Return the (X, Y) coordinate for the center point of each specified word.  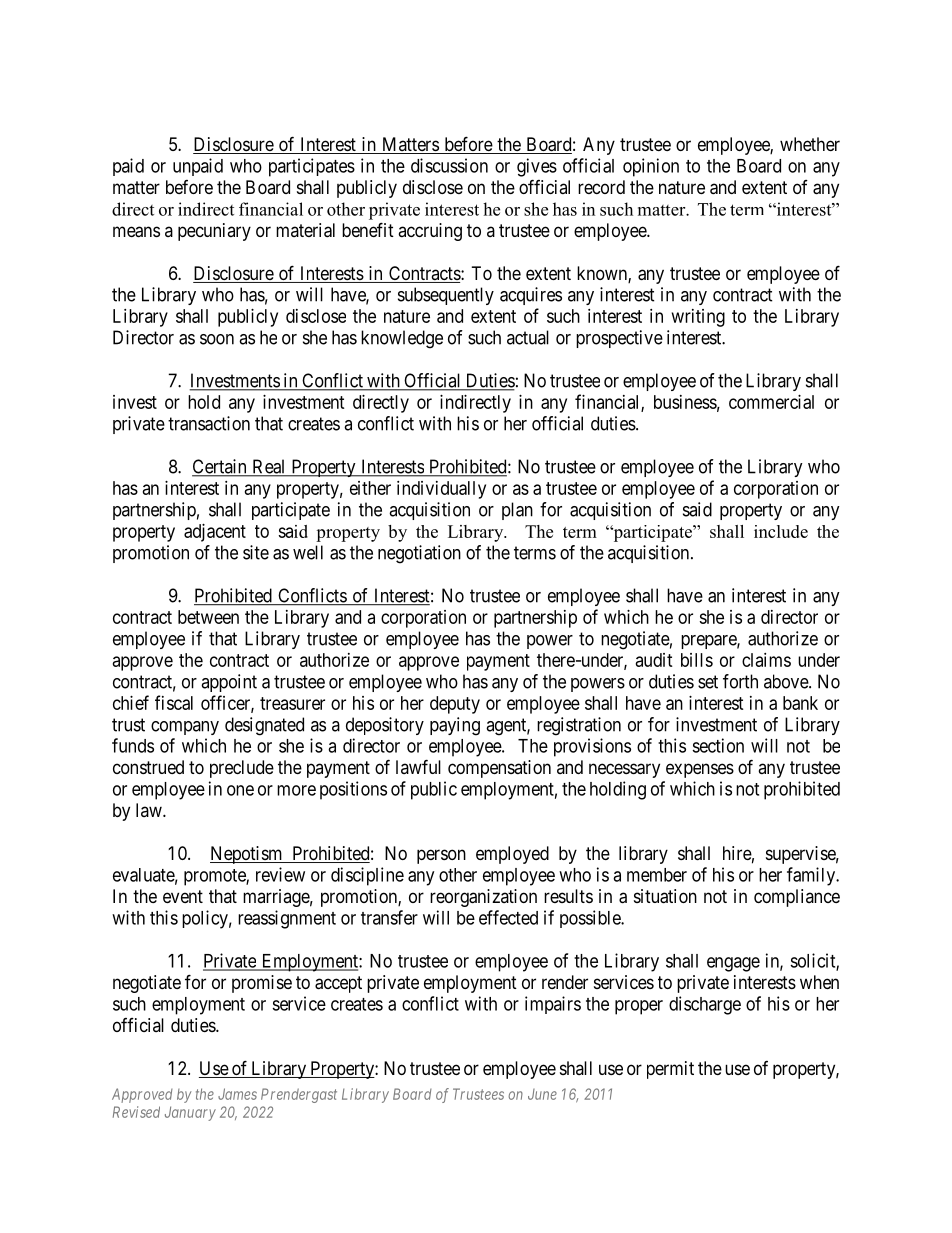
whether (810, 144)
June (542, 1094)
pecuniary (214, 232)
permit (670, 1070)
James (237, 1094)
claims (766, 660)
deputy (455, 705)
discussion (449, 165)
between (208, 617)
